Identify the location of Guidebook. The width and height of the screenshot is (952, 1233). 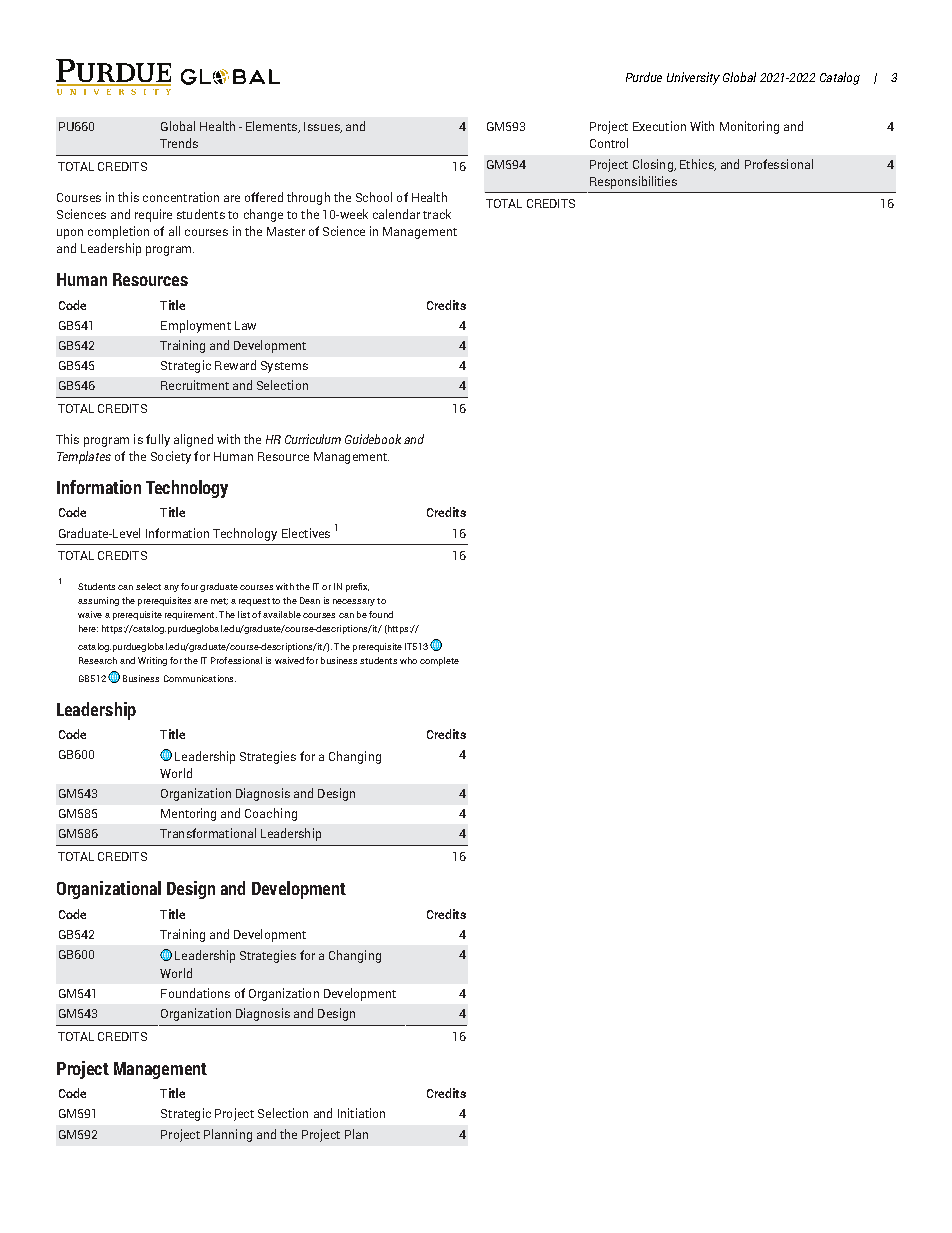
(373, 439).
